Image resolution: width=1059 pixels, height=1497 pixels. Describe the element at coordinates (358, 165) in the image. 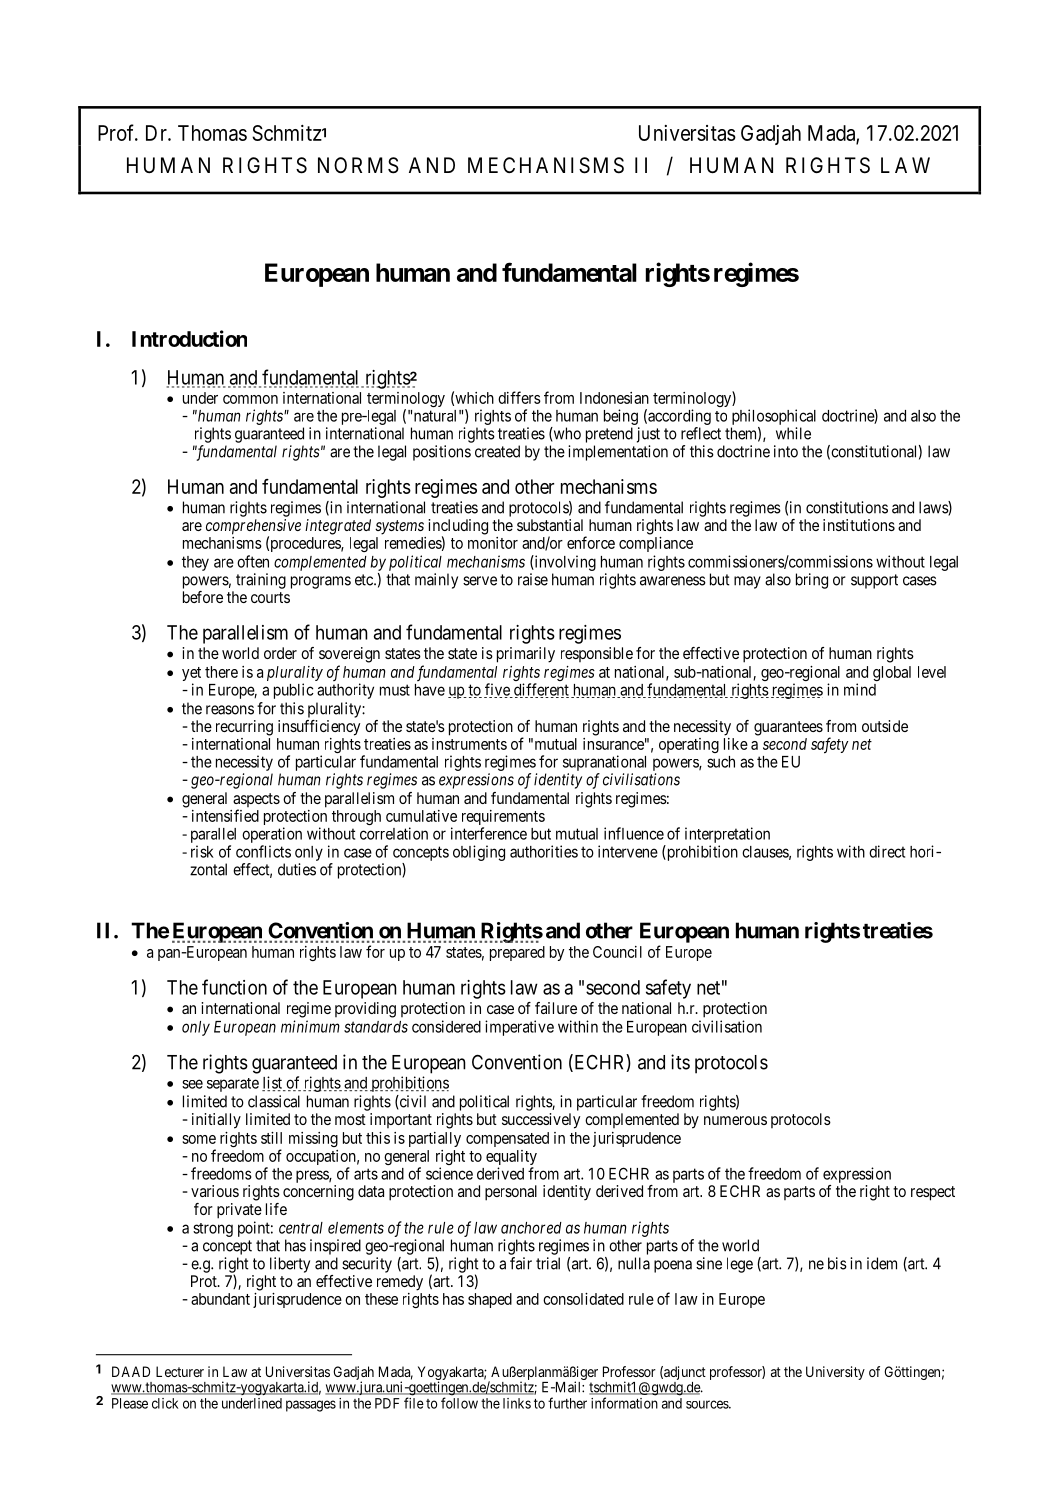

I see `NORMS` at that location.
